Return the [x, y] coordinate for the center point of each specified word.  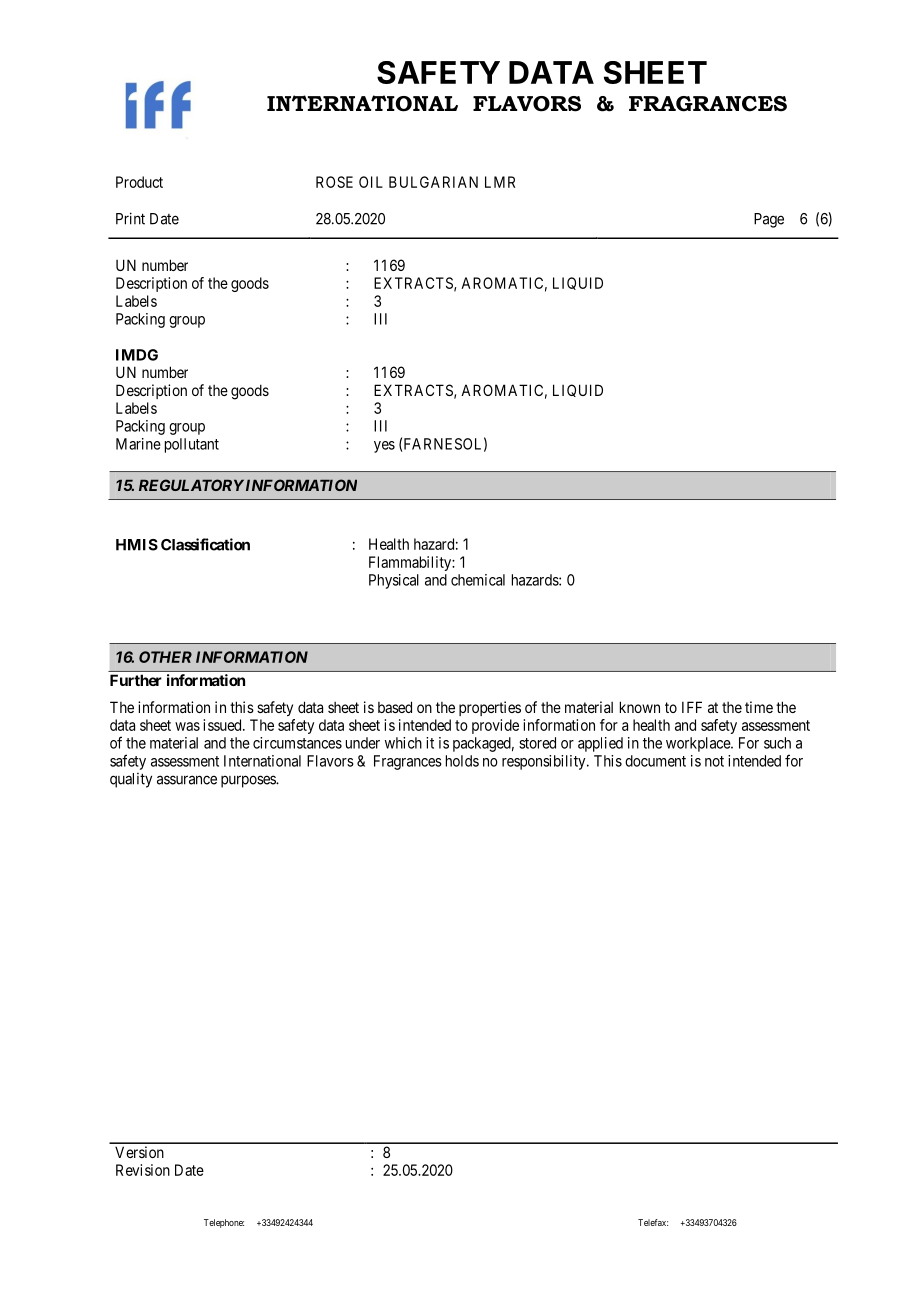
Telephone [224, 1223]
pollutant [192, 445]
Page [769, 220]
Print [130, 218]
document [655, 761]
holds [462, 761]
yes [384, 447]
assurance [187, 780]
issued [223, 725]
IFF [692, 707]
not [714, 761]
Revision [143, 1170]
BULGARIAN [433, 182]
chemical [478, 580]
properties [490, 708]
